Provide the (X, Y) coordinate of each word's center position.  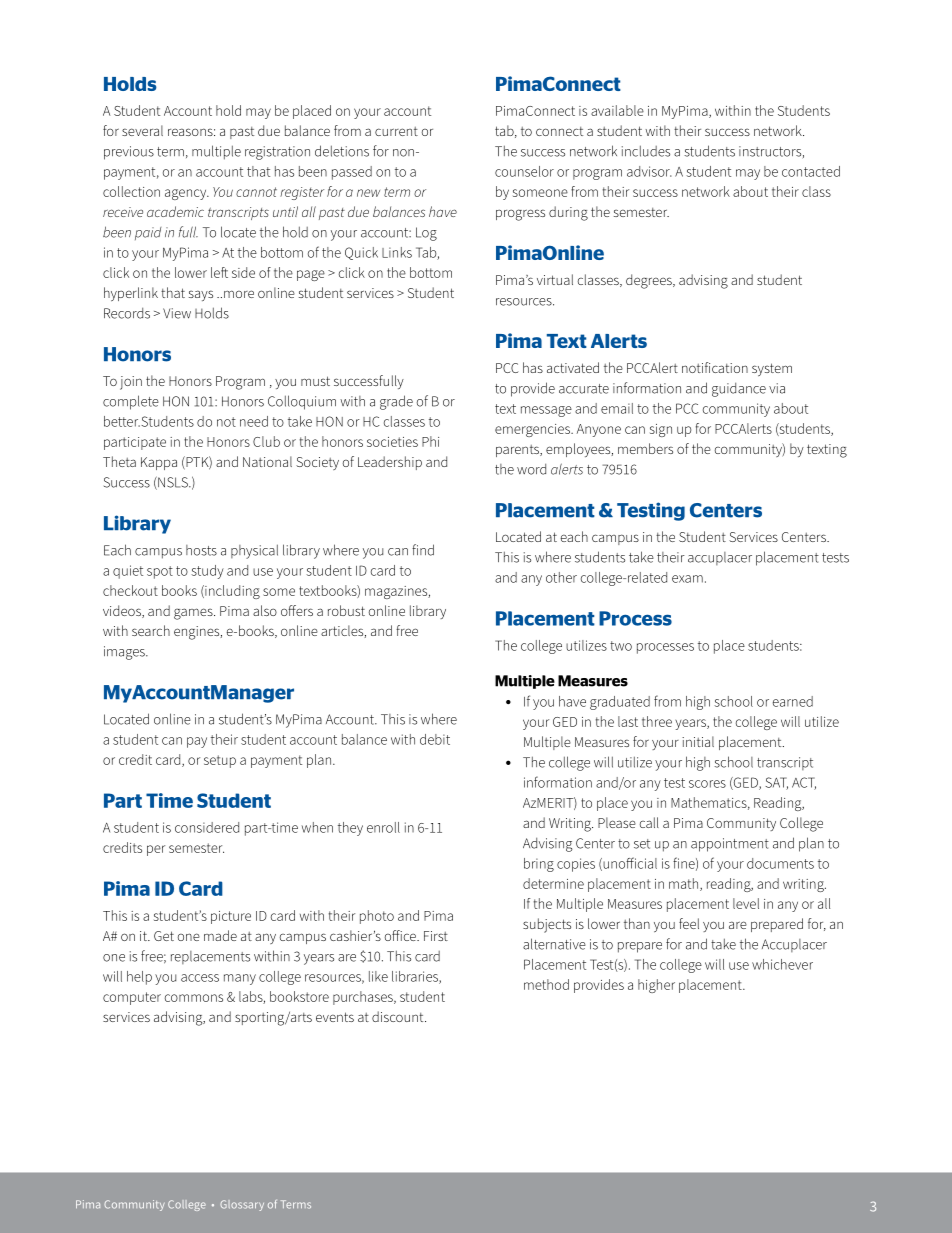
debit (435, 739)
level (746, 903)
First (436, 936)
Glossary (242, 1205)
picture (231, 917)
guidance (739, 390)
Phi (430, 441)
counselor (524, 171)
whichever (782, 964)
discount (399, 1016)
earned (793, 701)
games (194, 614)
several (142, 130)
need (254, 421)
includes (646, 151)
